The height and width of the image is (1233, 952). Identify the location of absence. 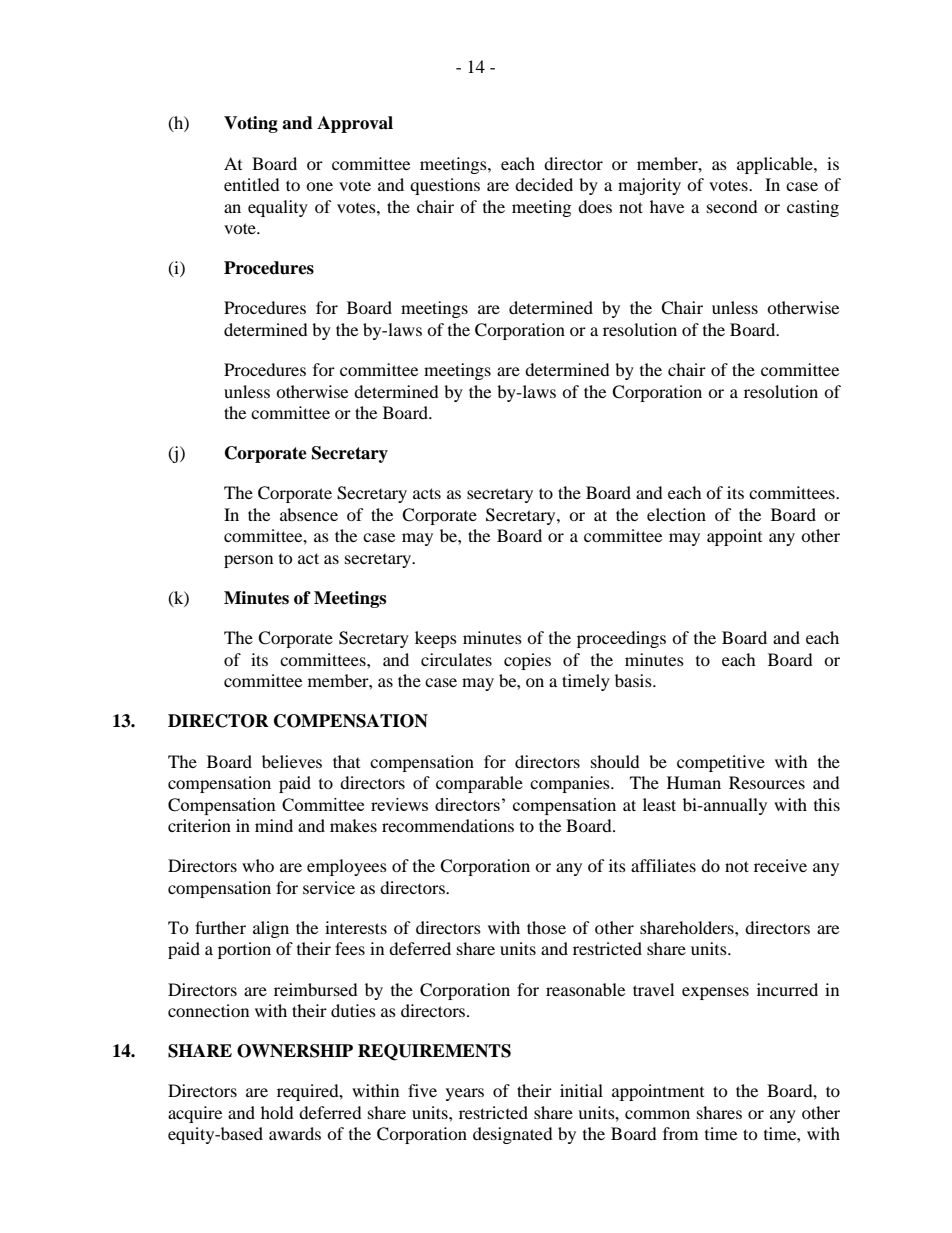
(309, 514).
